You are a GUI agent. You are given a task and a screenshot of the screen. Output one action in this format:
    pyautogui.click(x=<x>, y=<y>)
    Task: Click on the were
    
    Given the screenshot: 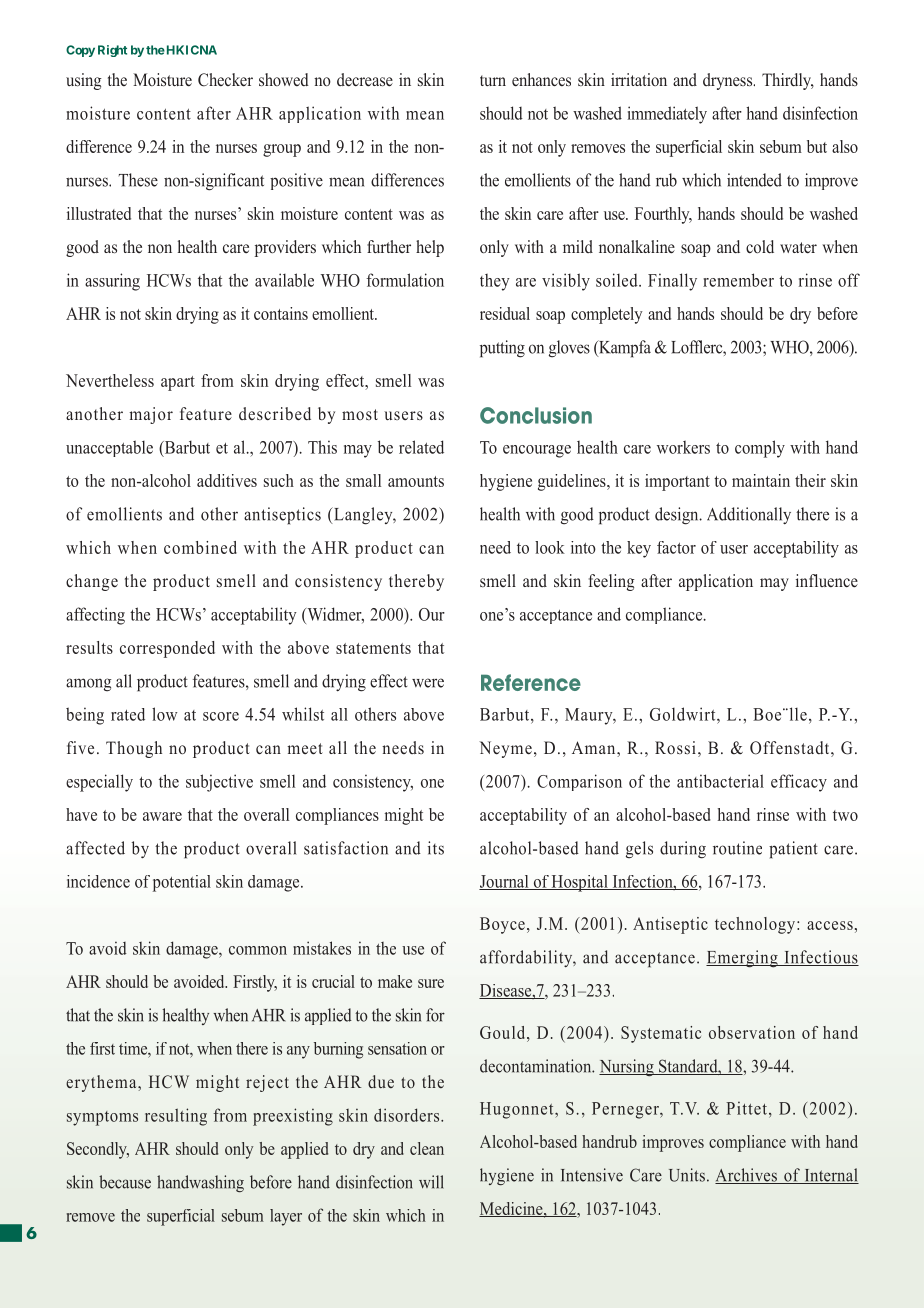 What is the action you would take?
    pyautogui.click(x=428, y=683)
